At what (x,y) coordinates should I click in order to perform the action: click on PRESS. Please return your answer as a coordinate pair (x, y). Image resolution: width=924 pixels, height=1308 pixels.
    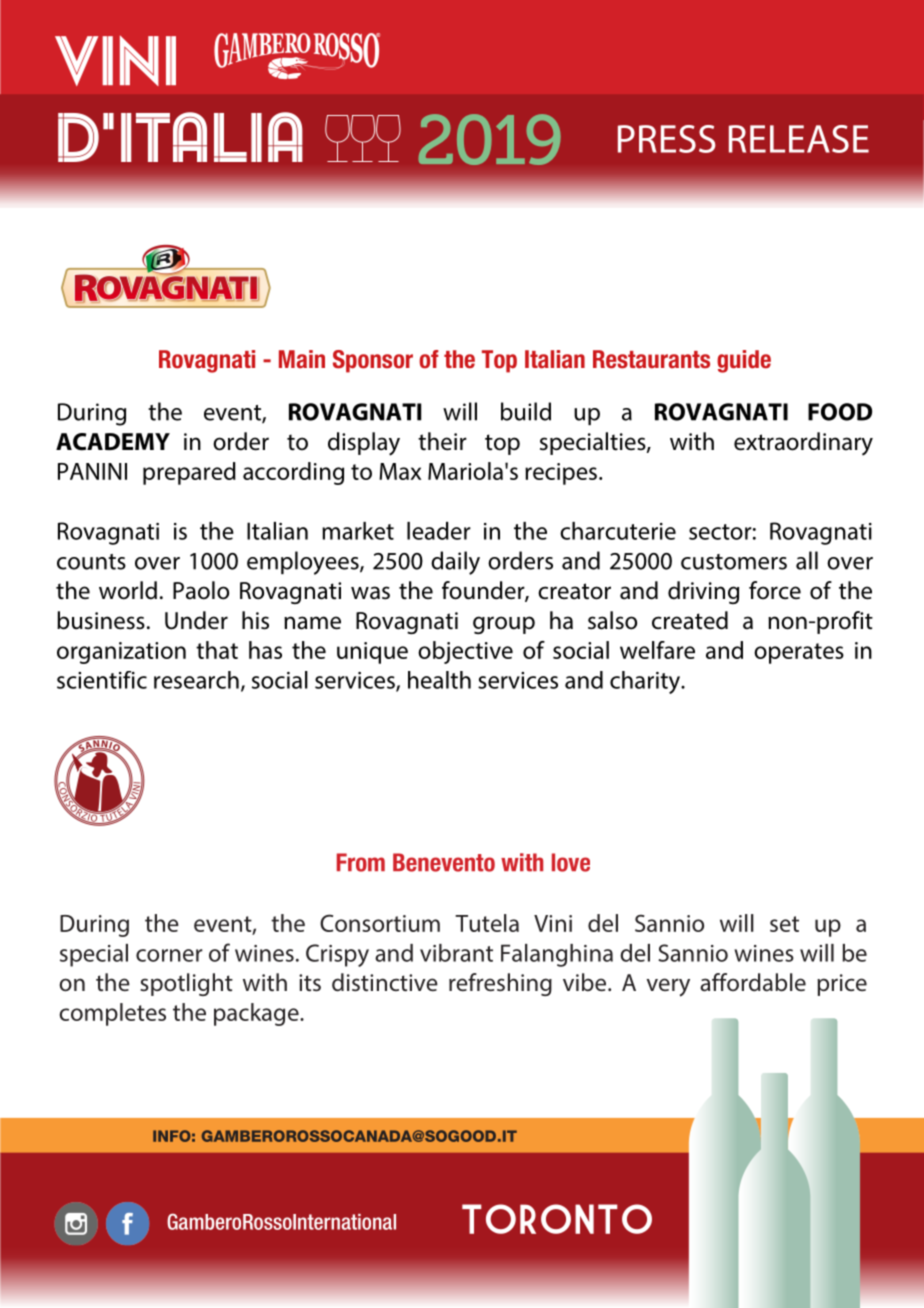
    Looking at the image, I should click on (667, 139).
